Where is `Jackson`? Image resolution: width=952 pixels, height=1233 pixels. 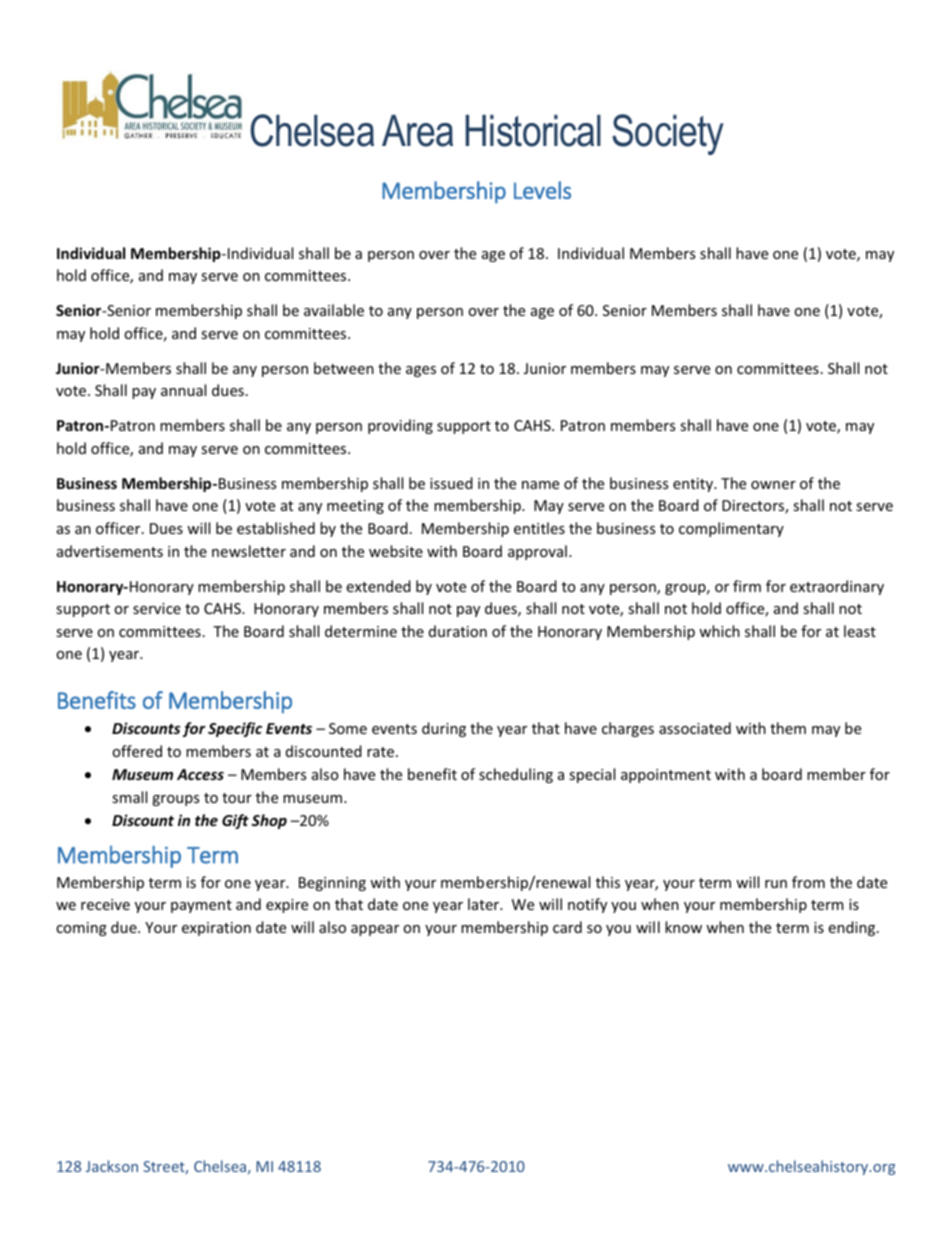 Jackson is located at coordinates (112, 1166).
